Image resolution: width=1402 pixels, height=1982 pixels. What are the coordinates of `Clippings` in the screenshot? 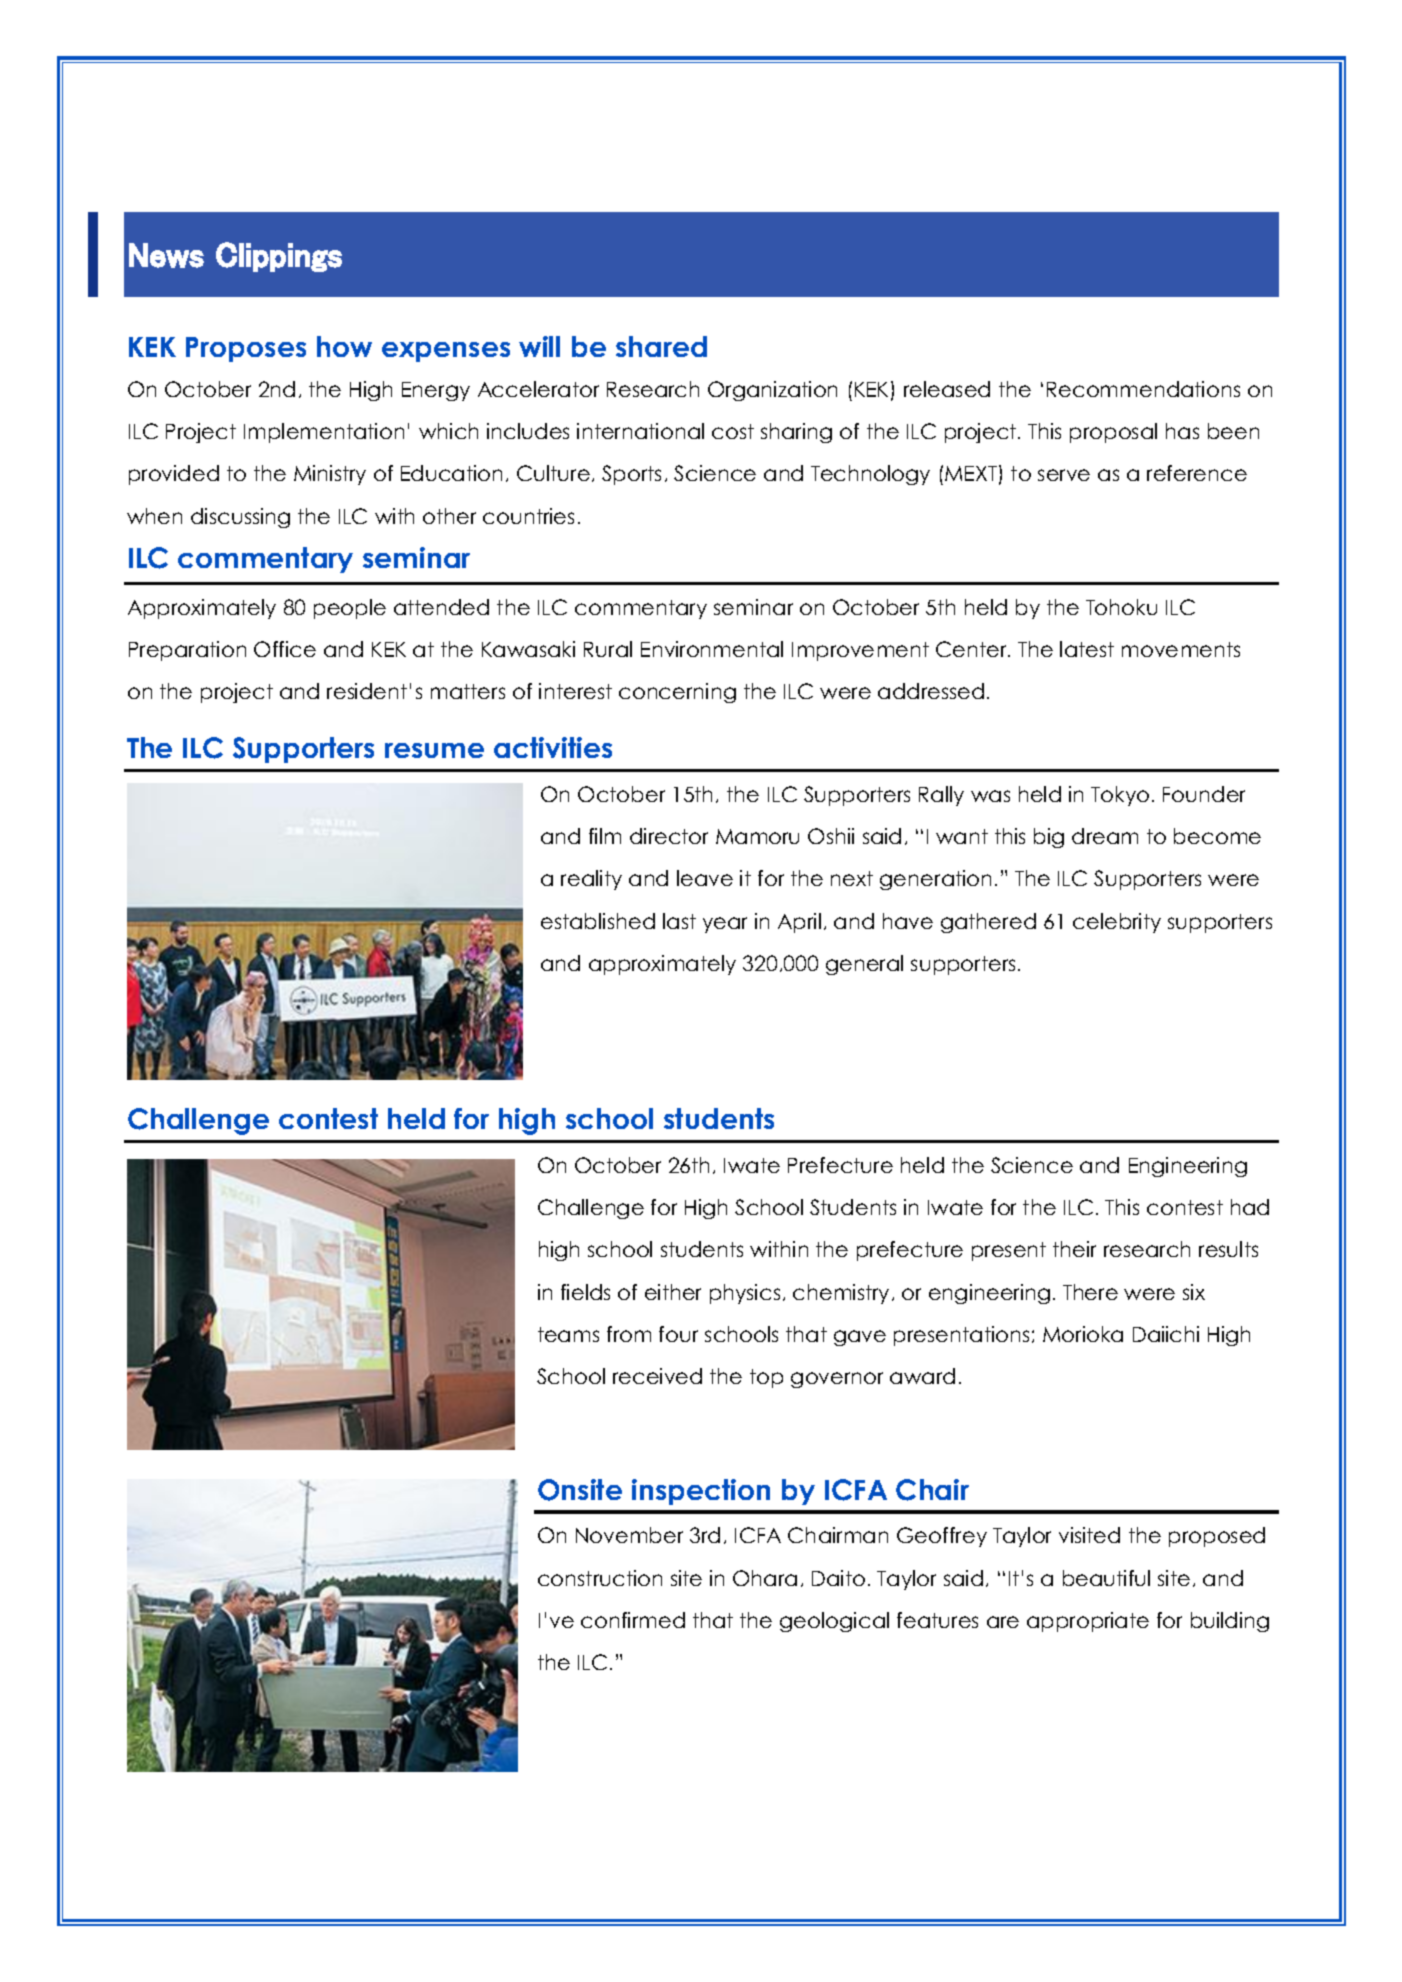 It's located at (279, 257).
